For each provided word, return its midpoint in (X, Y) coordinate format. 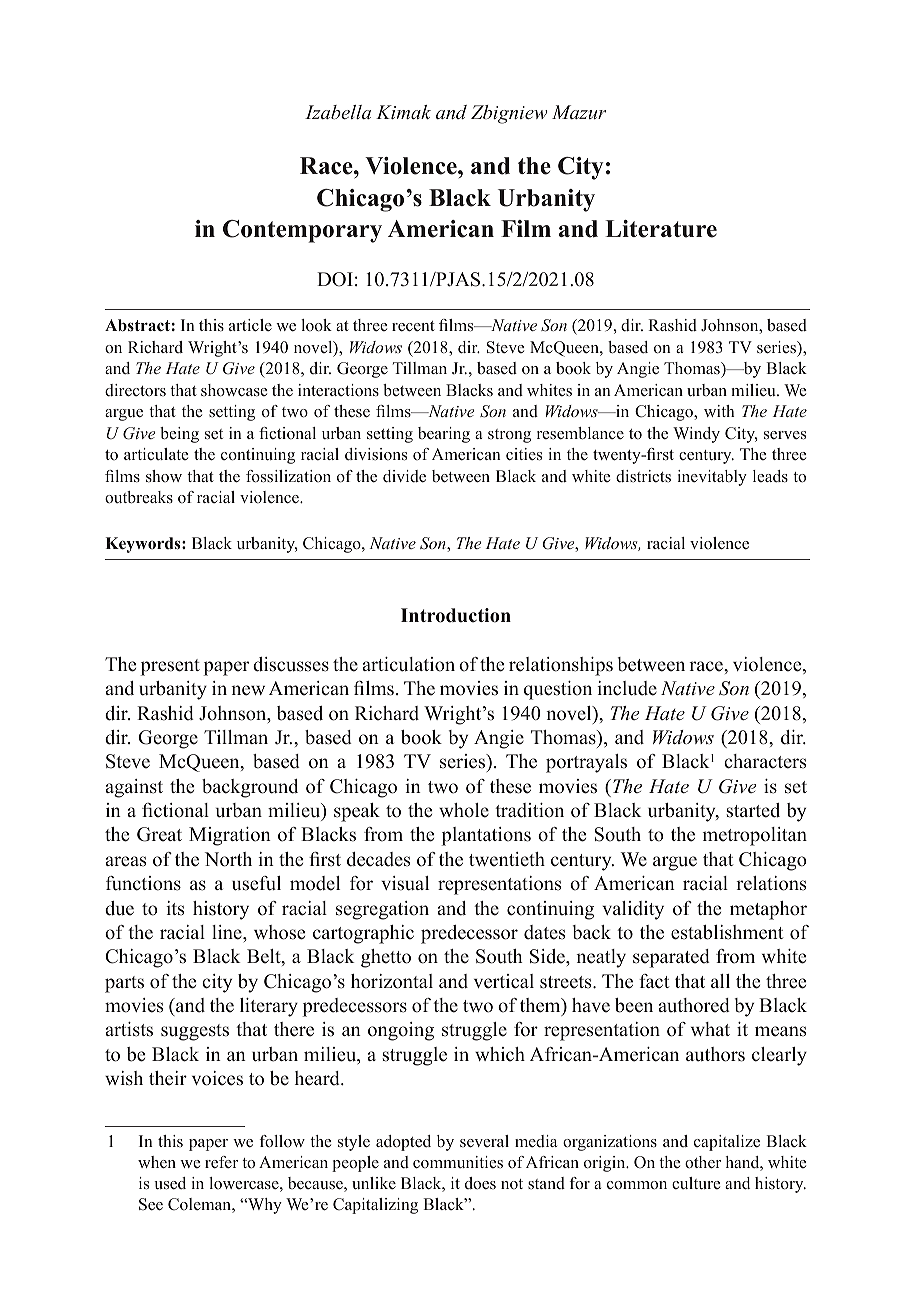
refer (221, 1162)
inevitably (712, 478)
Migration (230, 836)
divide (404, 476)
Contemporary (302, 231)
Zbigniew (509, 114)
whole (464, 810)
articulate (156, 454)
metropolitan (755, 836)
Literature (661, 229)
